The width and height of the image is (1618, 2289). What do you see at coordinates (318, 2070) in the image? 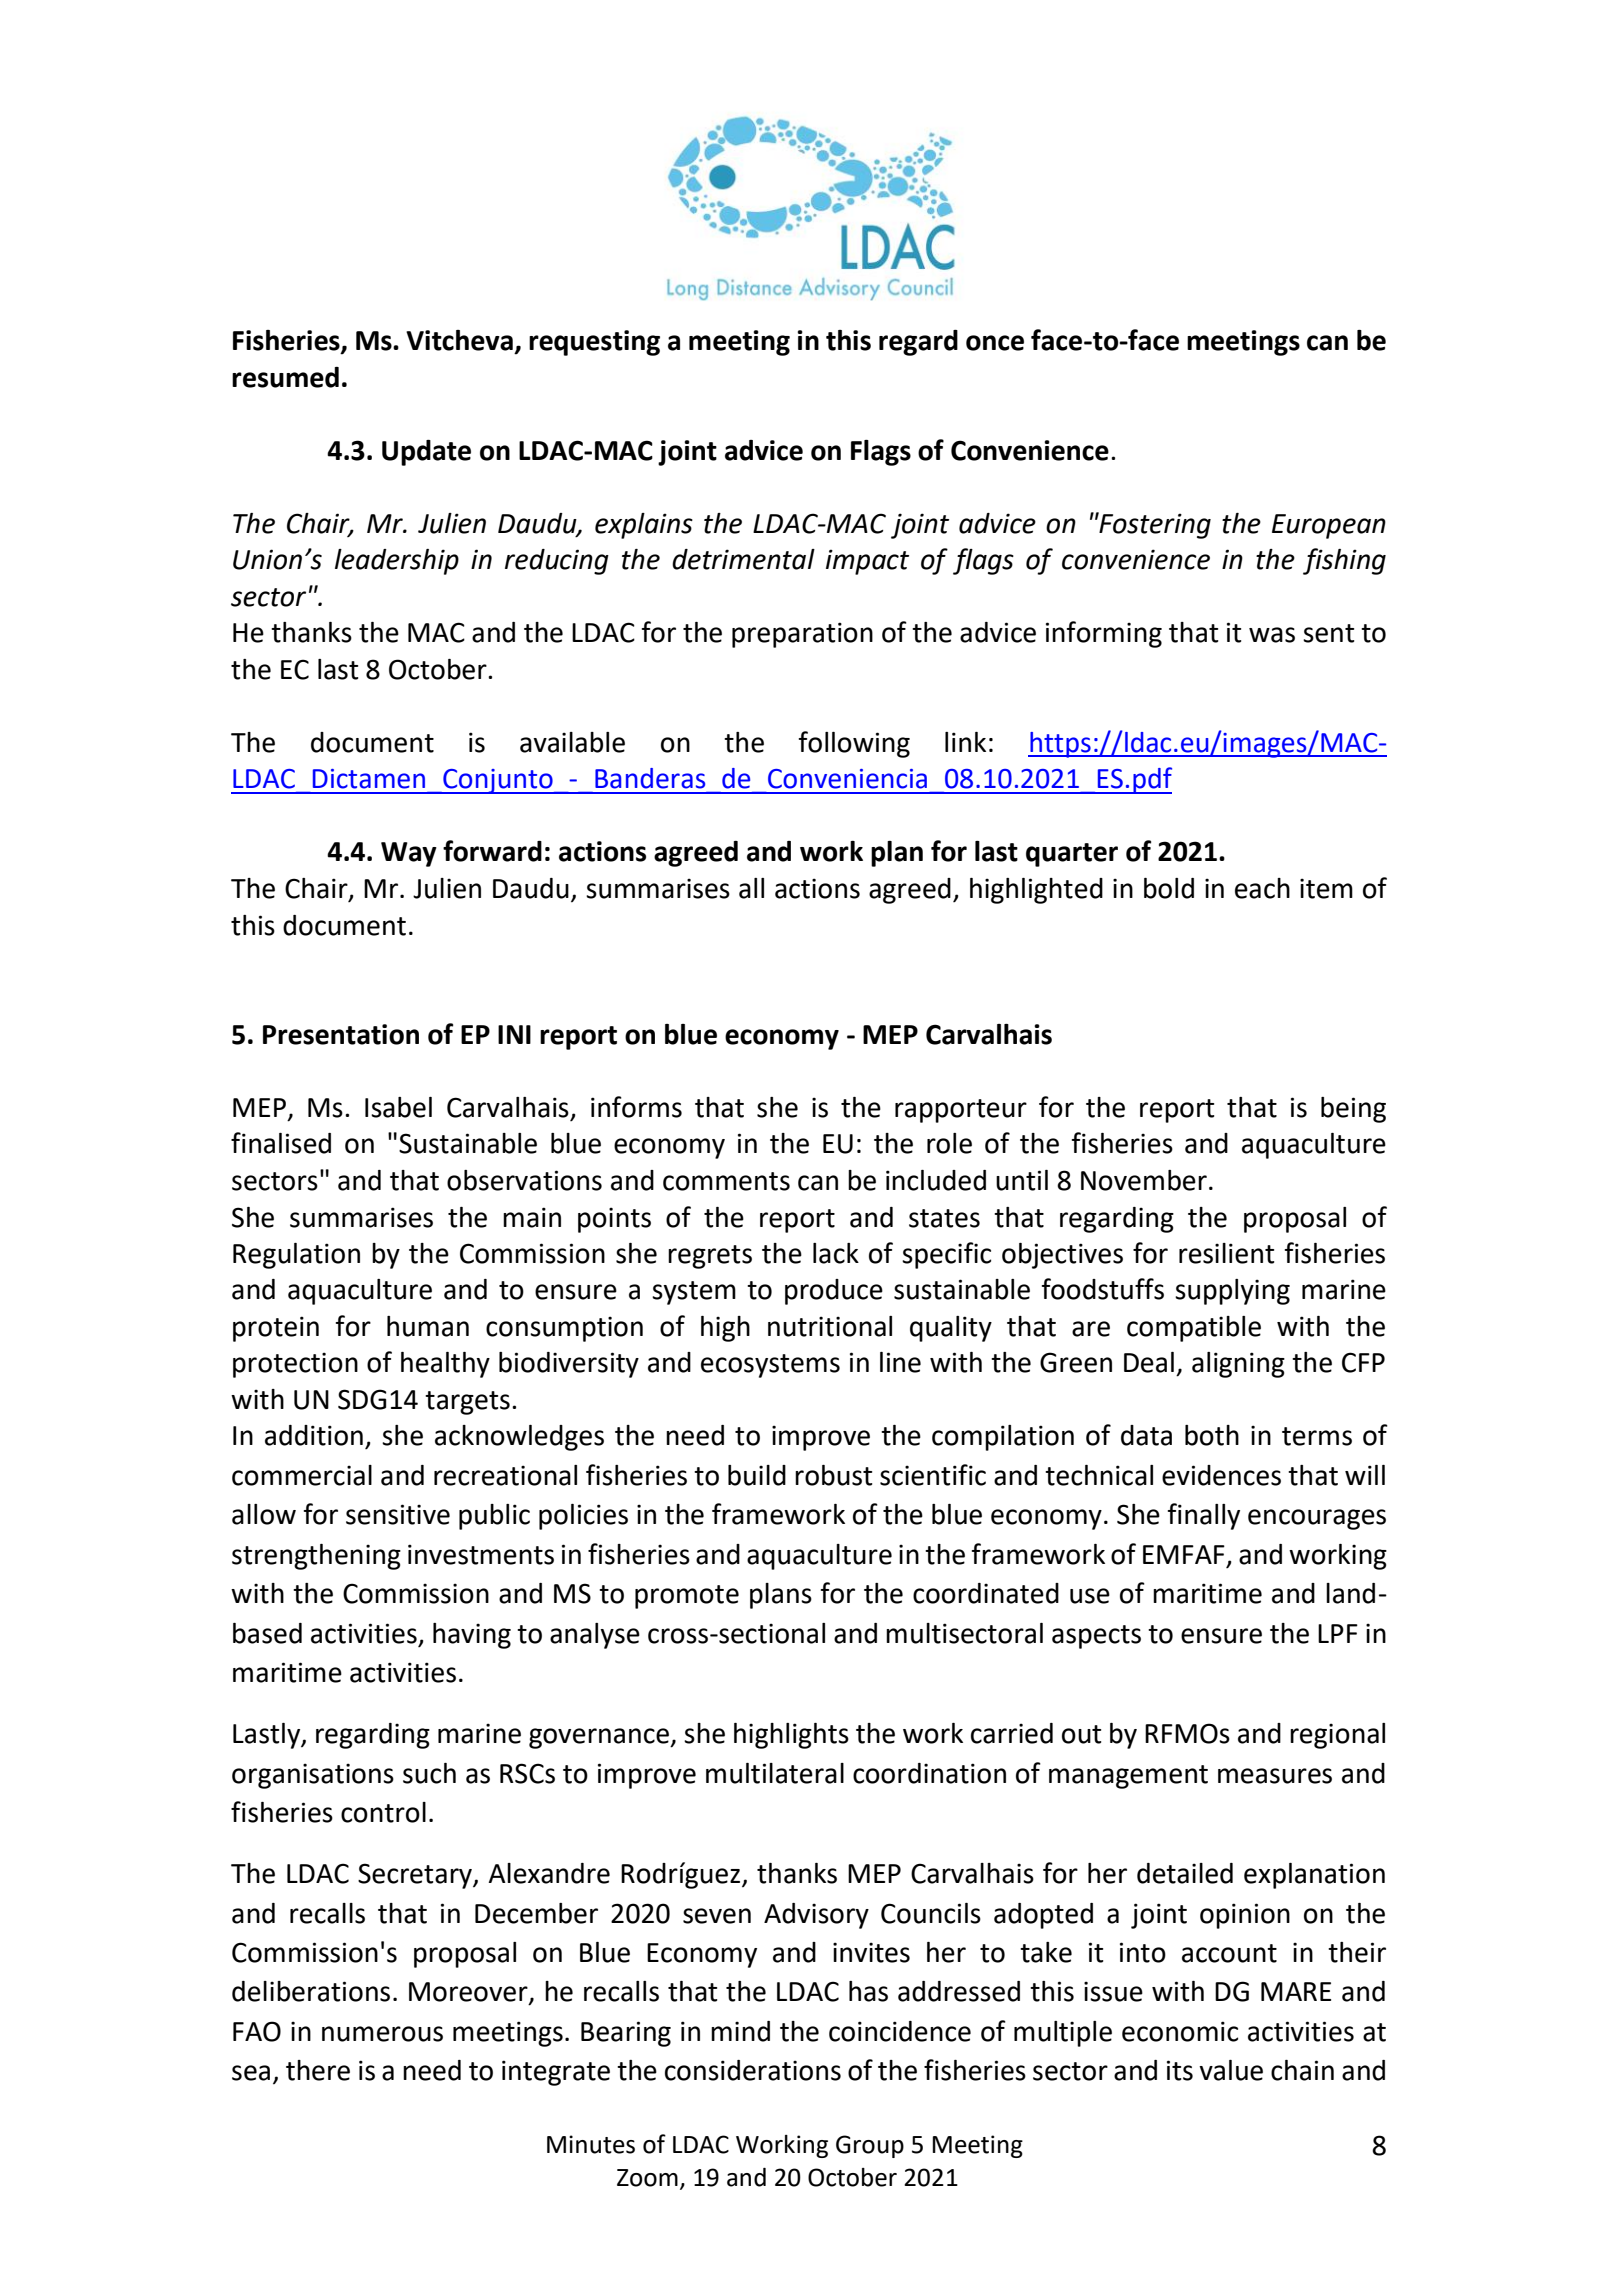
I see `there` at bounding box center [318, 2070].
